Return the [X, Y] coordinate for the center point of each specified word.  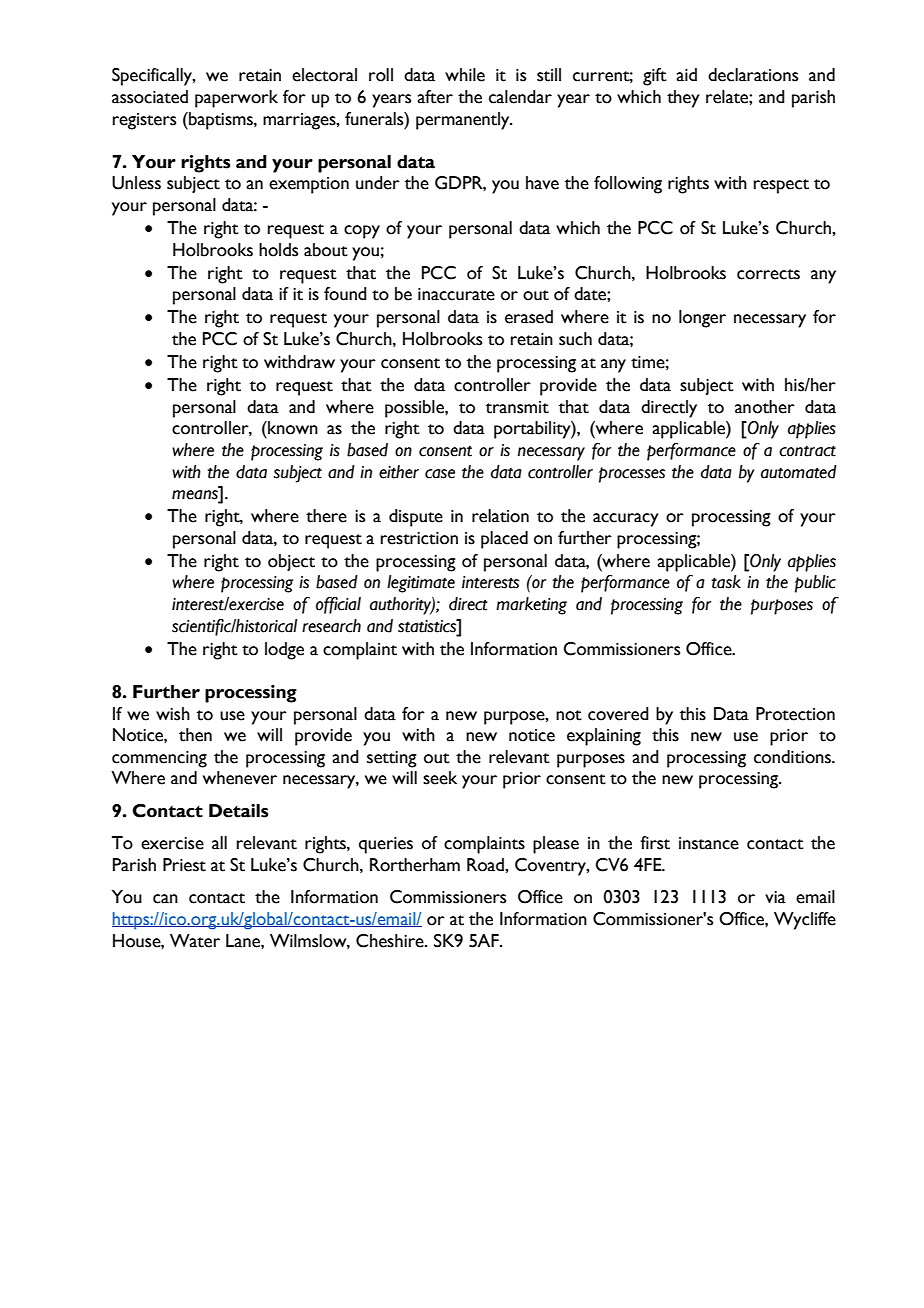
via [775, 897]
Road [486, 865]
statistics [428, 626]
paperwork [236, 99]
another [765, 407]
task [726, 582]
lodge [284, 651]
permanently [464, 121]
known [292, 428]
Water [195, 941]
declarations [753, 75]
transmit [517, 407]
